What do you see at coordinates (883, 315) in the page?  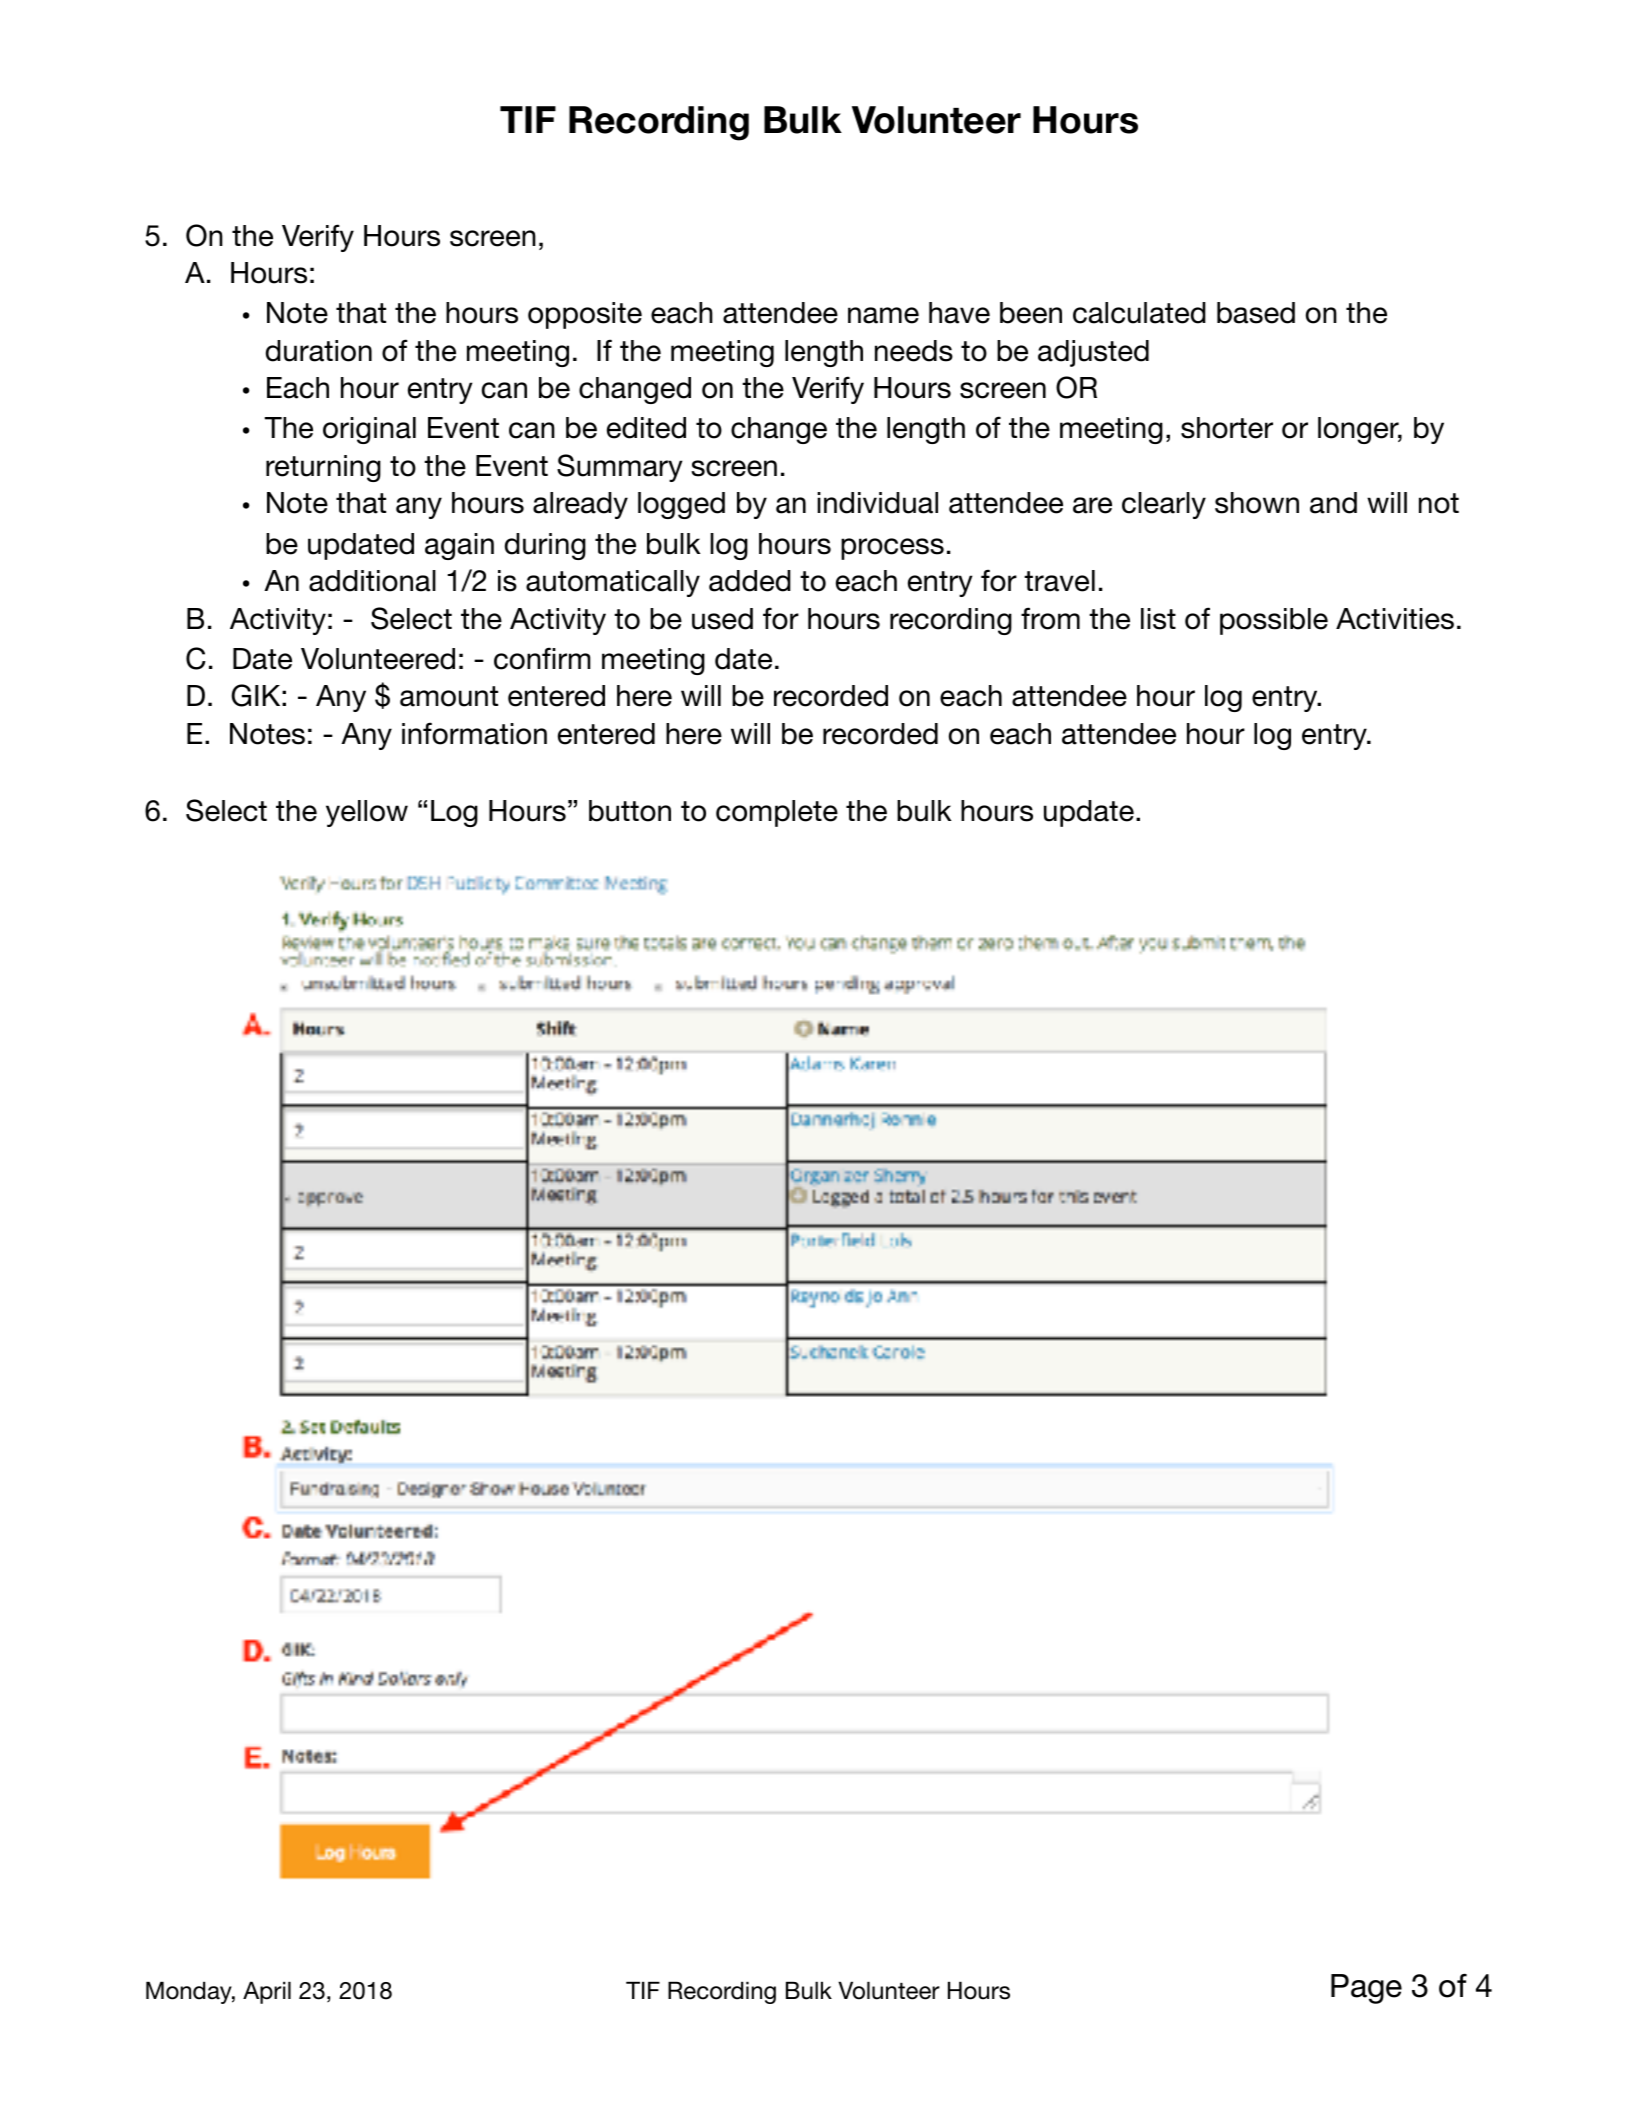 I see `name` at bounding box center [883, 315].
